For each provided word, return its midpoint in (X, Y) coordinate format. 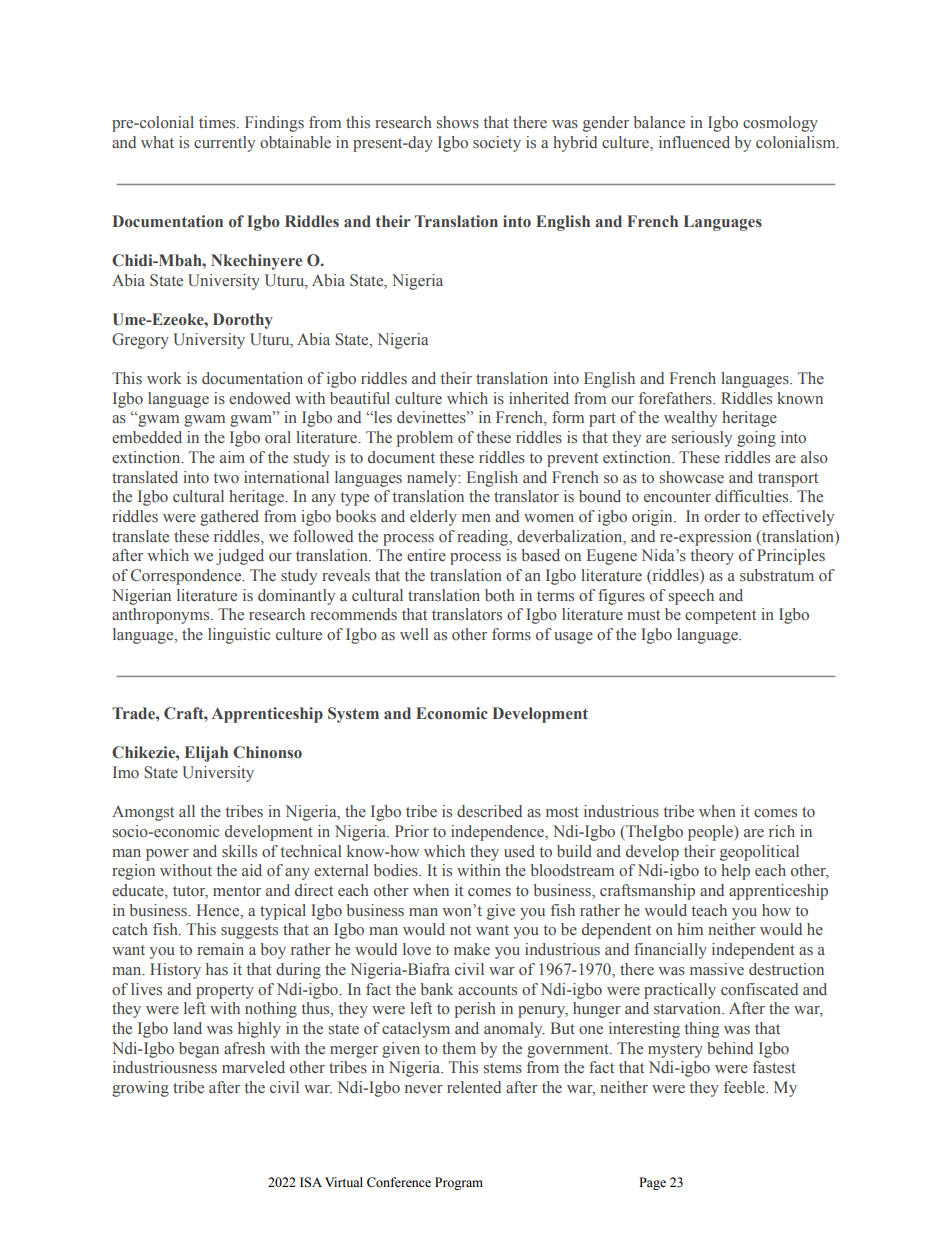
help (735, 872)
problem (425, 439)
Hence (219, 910)
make (472, 949)
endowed (260, 398)
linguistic (239, 636)
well (414, 634)
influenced (694, 142)
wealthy (690, 419)
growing (140, 1089)
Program (459, 1183)
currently (224, 144)
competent (720, 617)
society (497, 144)
